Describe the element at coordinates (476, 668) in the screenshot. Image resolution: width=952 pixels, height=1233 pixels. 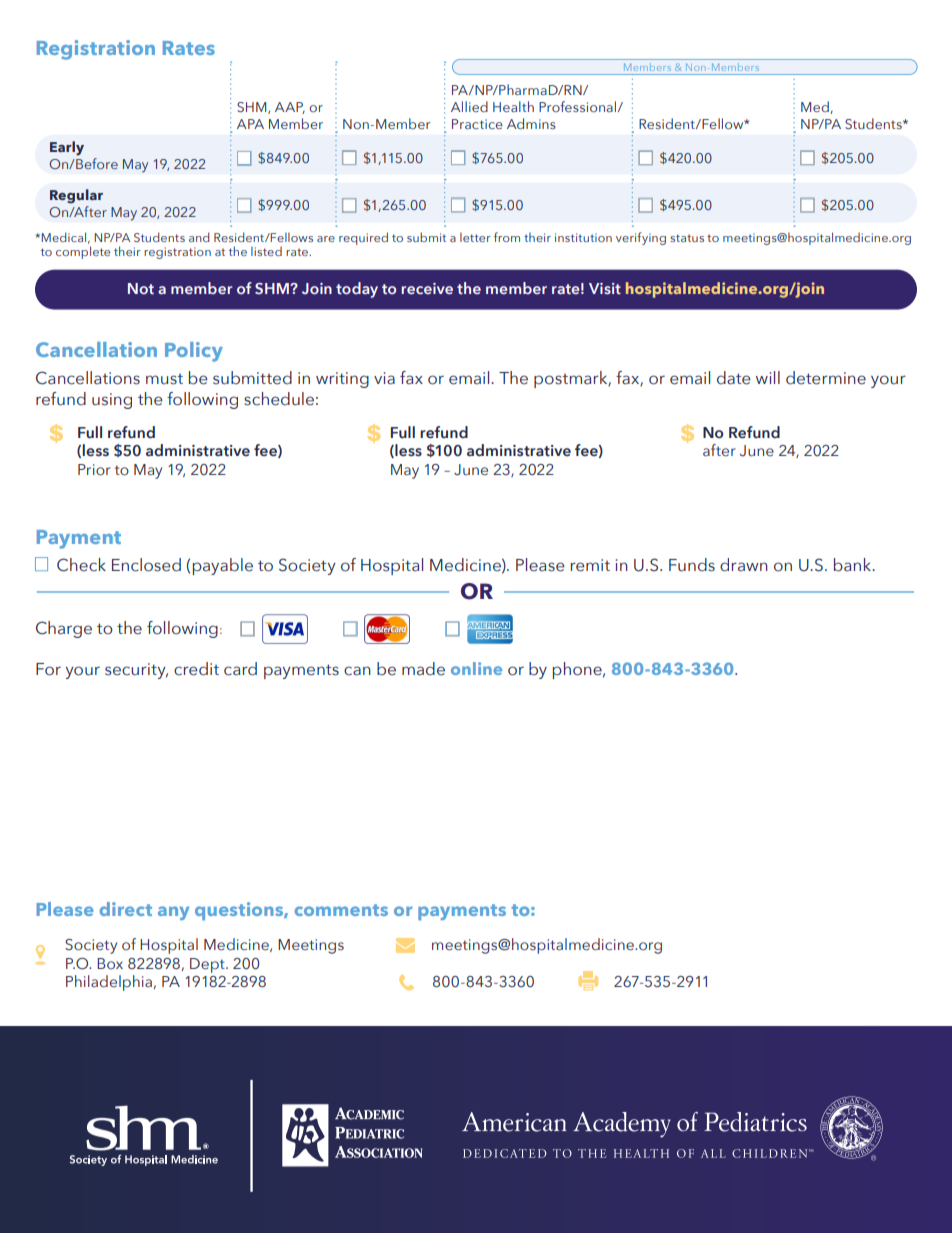
I see `online` at that location.
